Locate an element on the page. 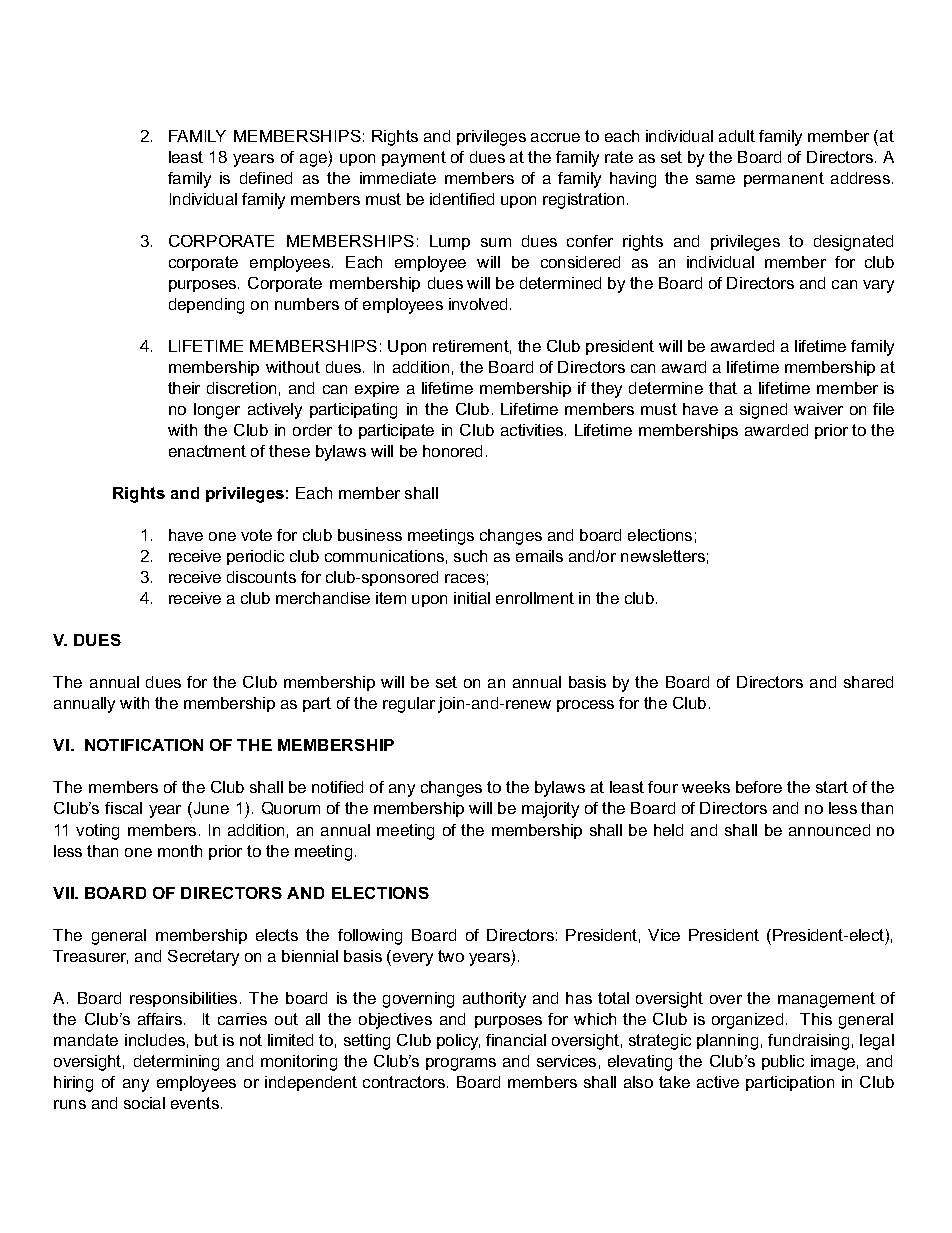 The width and height of the document is (952, 1233). their is located at coordinates (184, 388).
